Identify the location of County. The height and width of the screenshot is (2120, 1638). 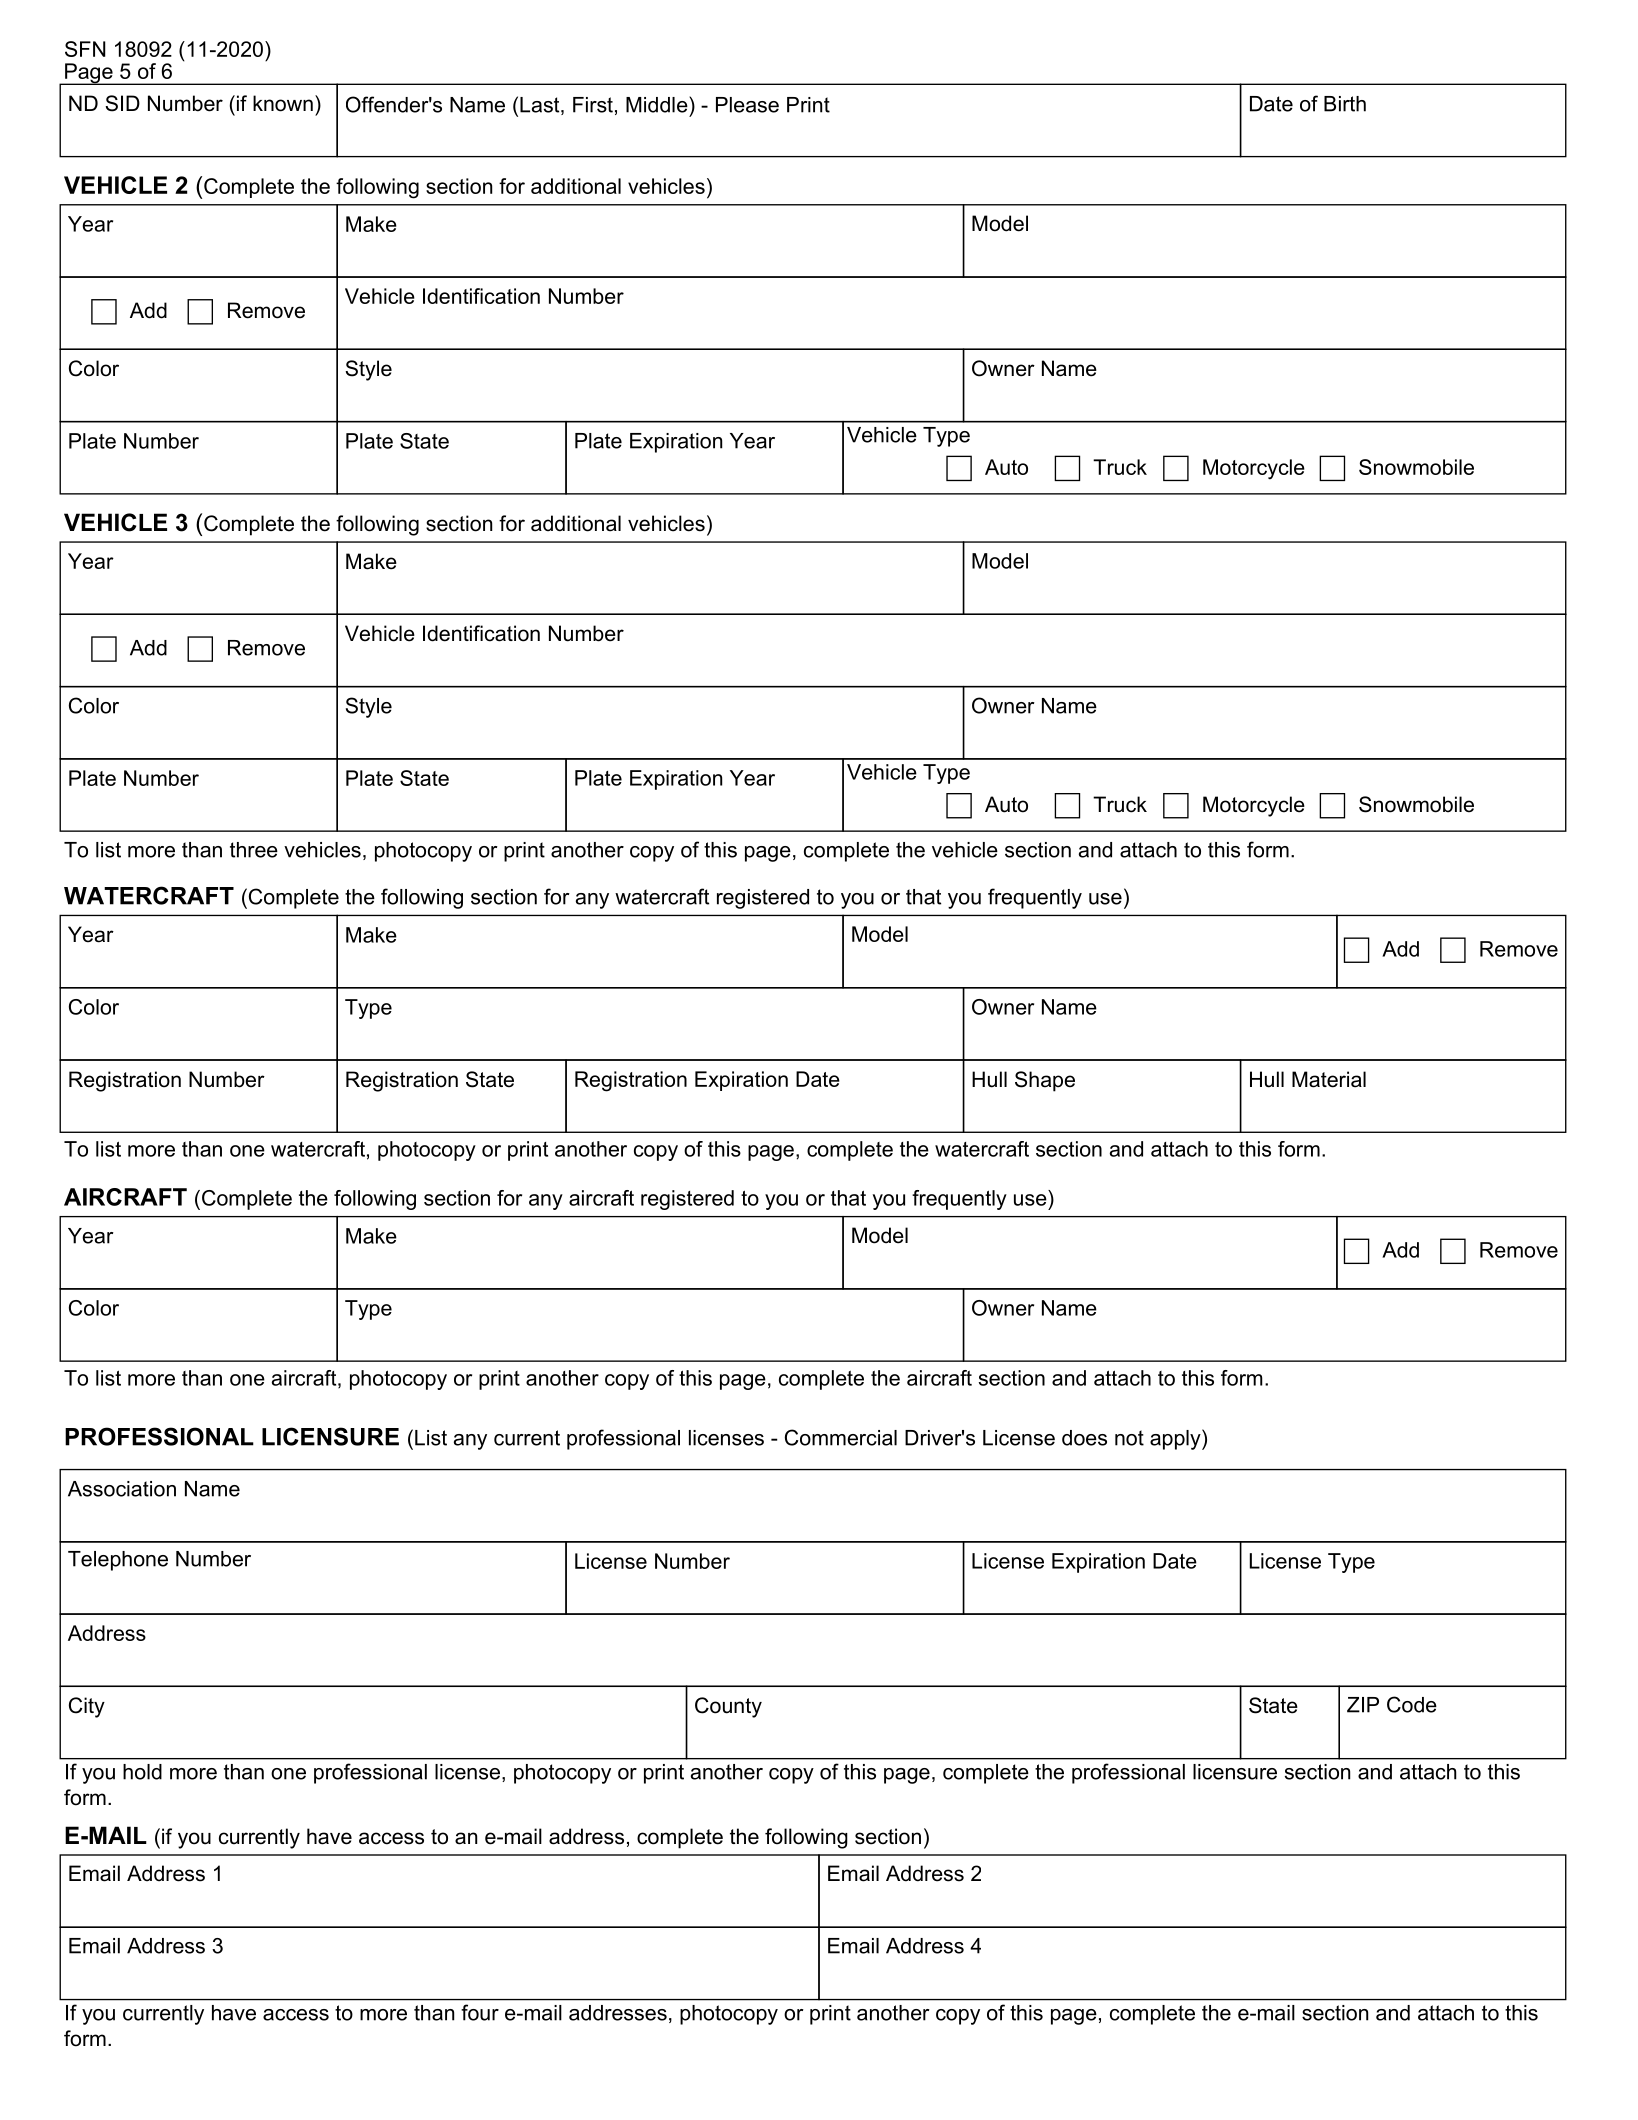
(728, 1707).
